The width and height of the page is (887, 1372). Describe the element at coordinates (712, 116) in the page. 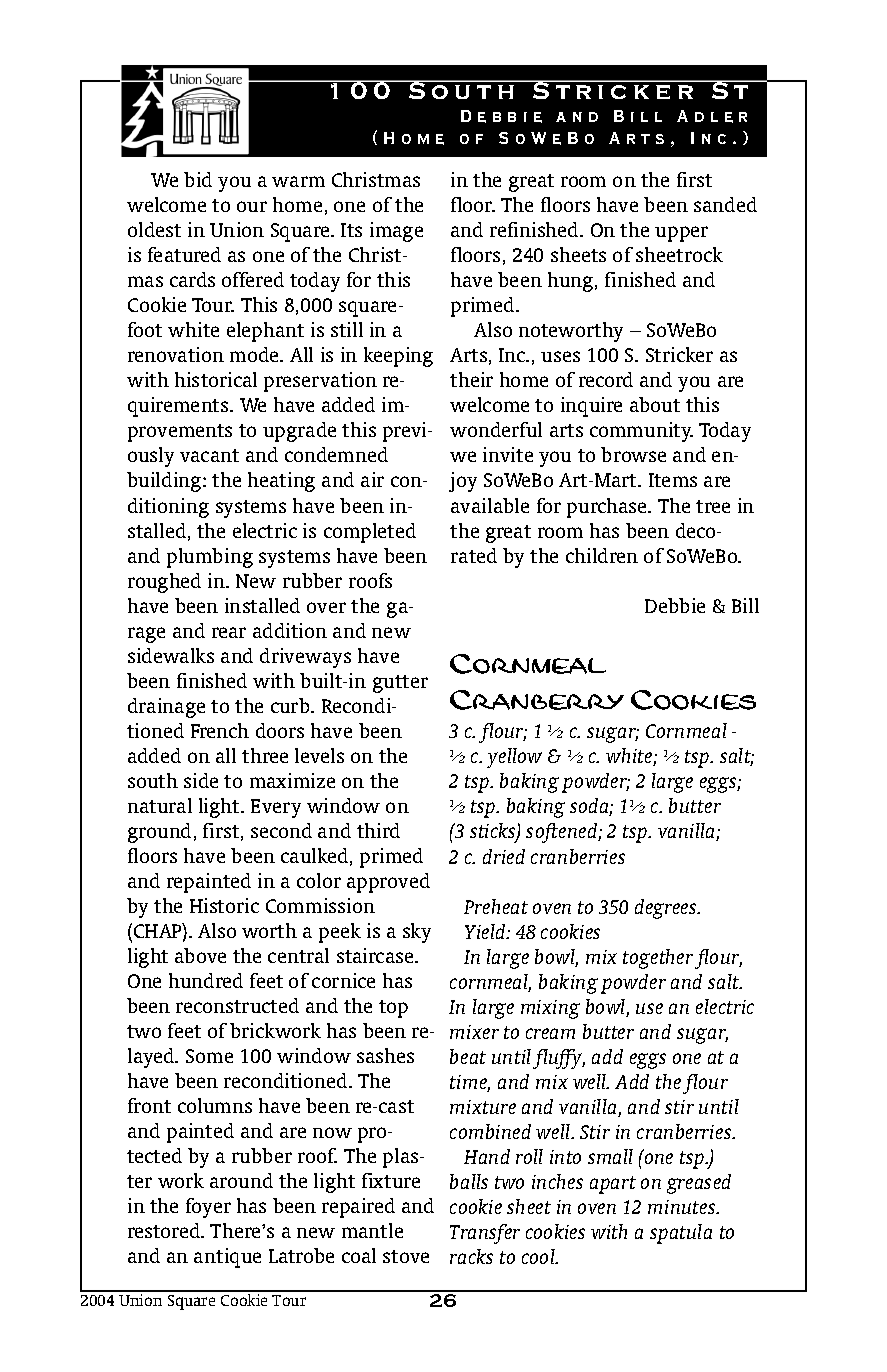

I see `Adler` at that location.
